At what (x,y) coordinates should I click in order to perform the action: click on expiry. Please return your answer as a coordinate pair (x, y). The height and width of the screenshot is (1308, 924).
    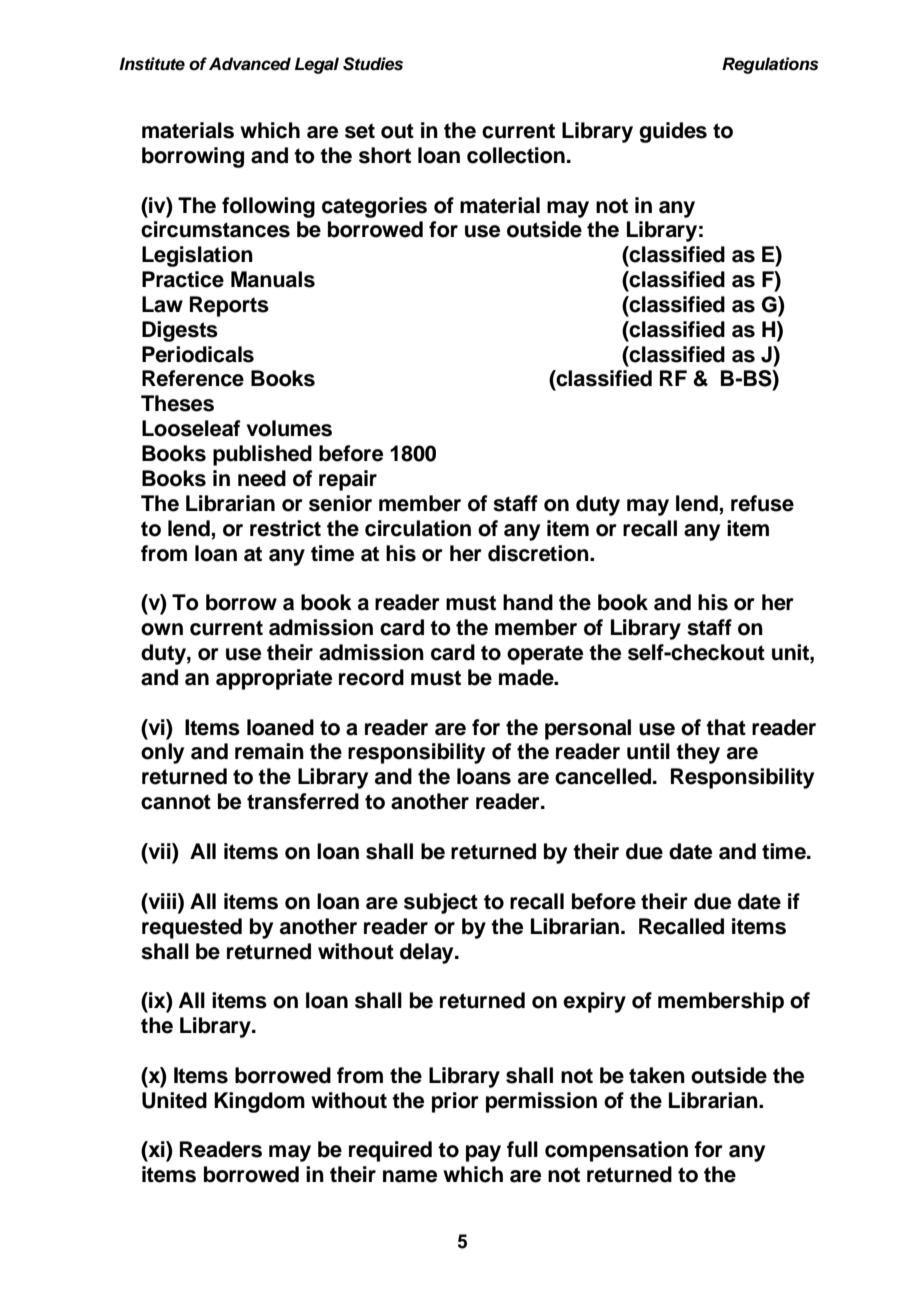
    Looking at the image, I should click on (594, 1002).
